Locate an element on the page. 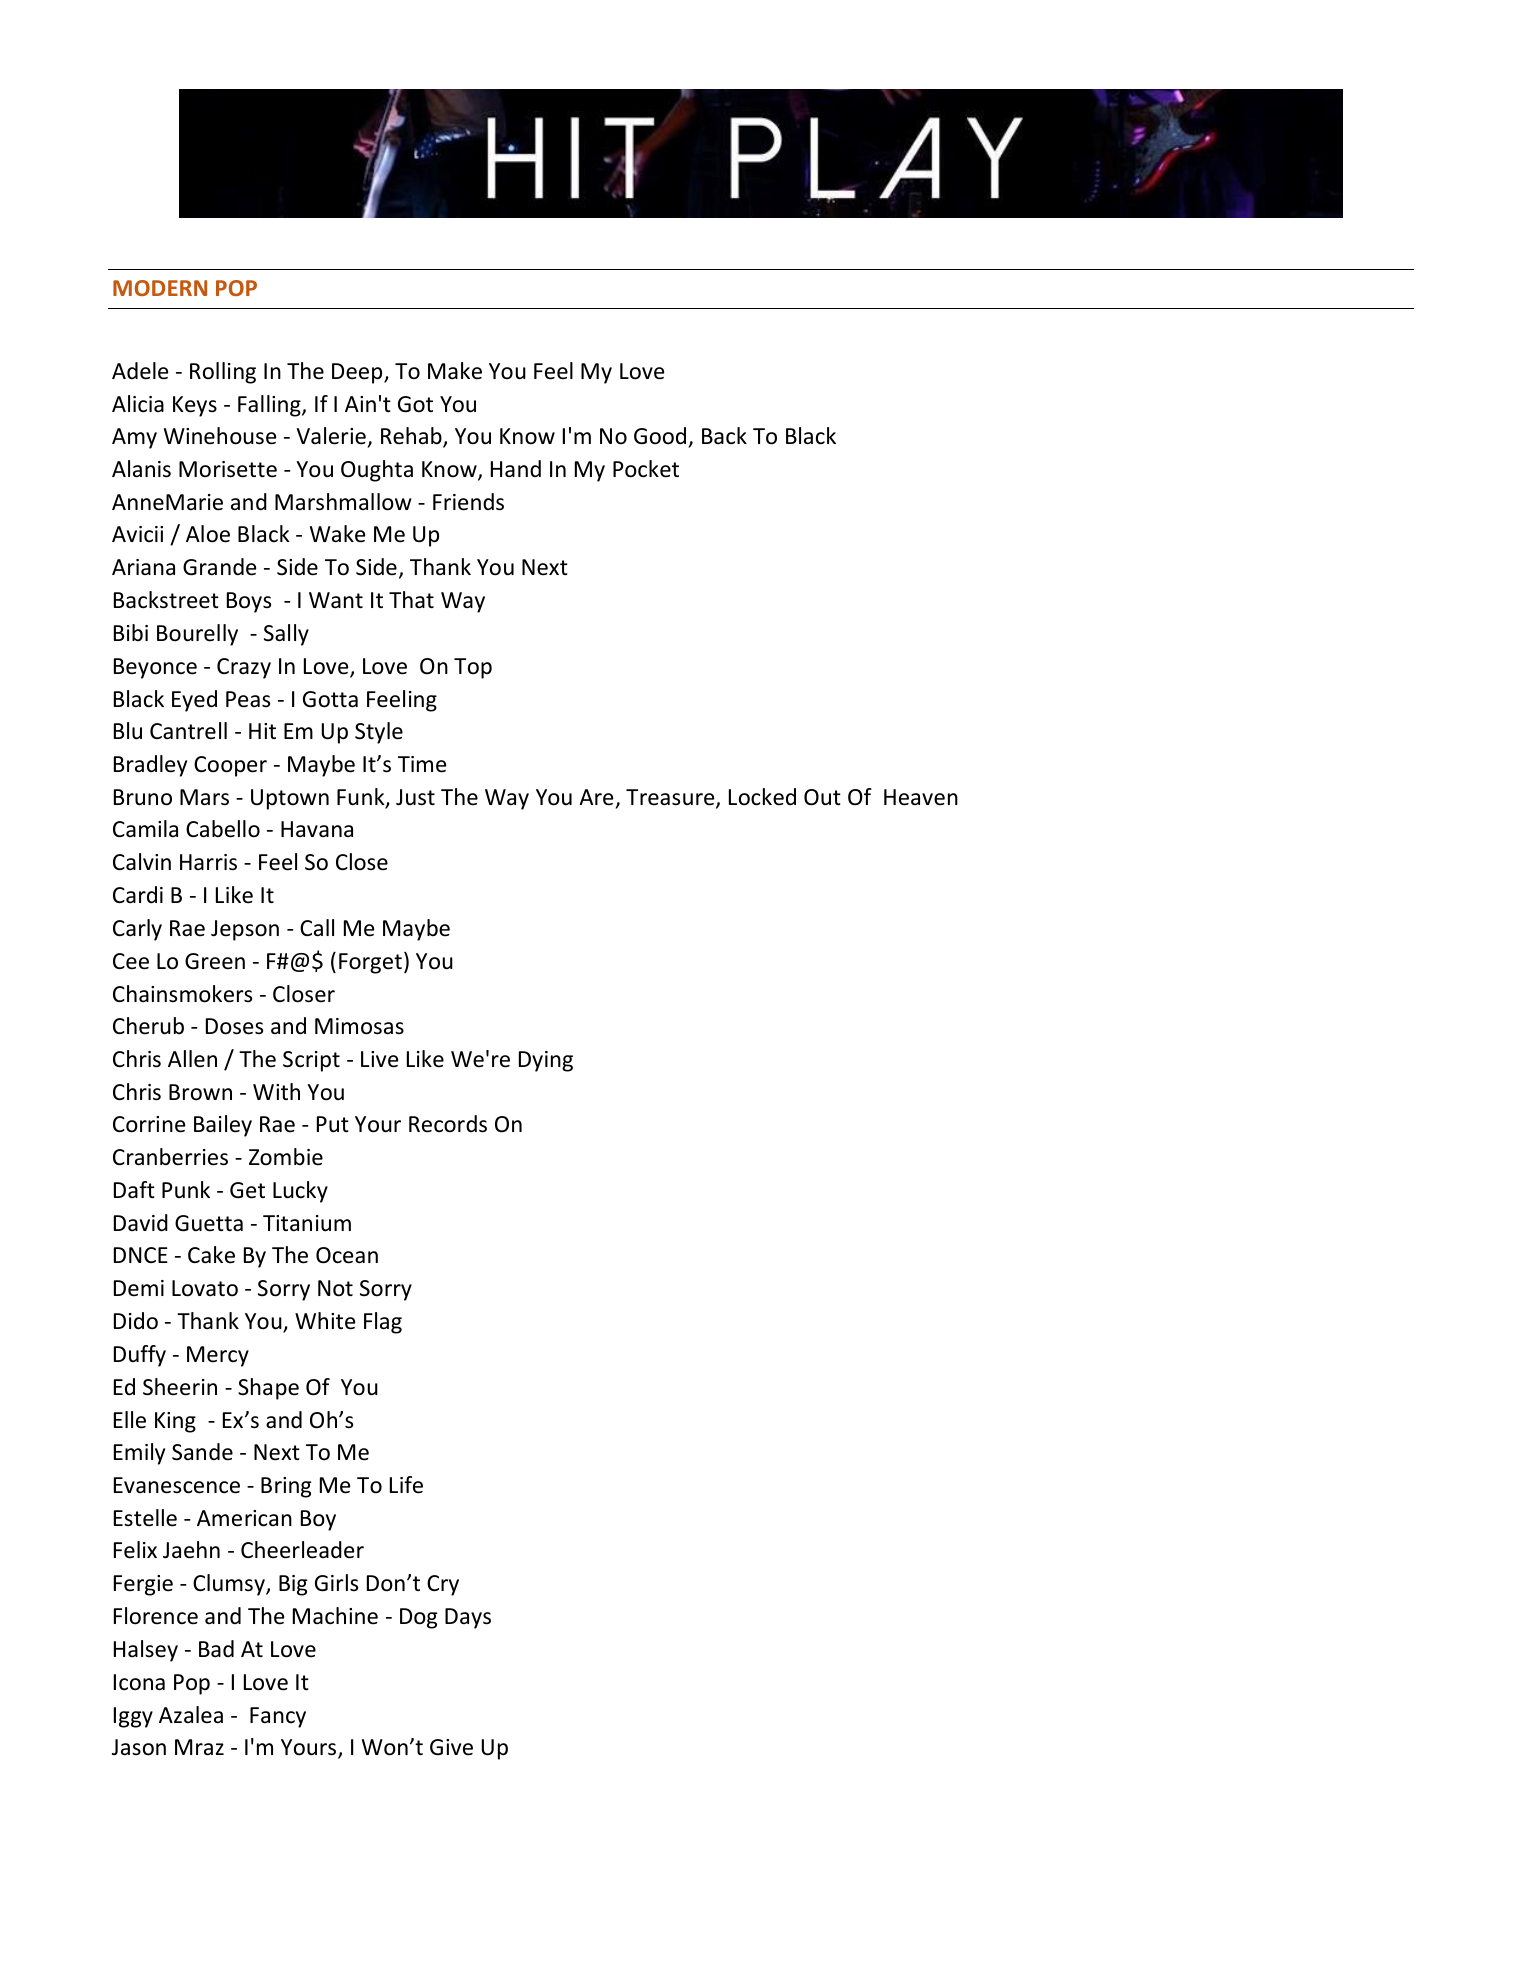  Doses is located at coordinates (234, 1026).
